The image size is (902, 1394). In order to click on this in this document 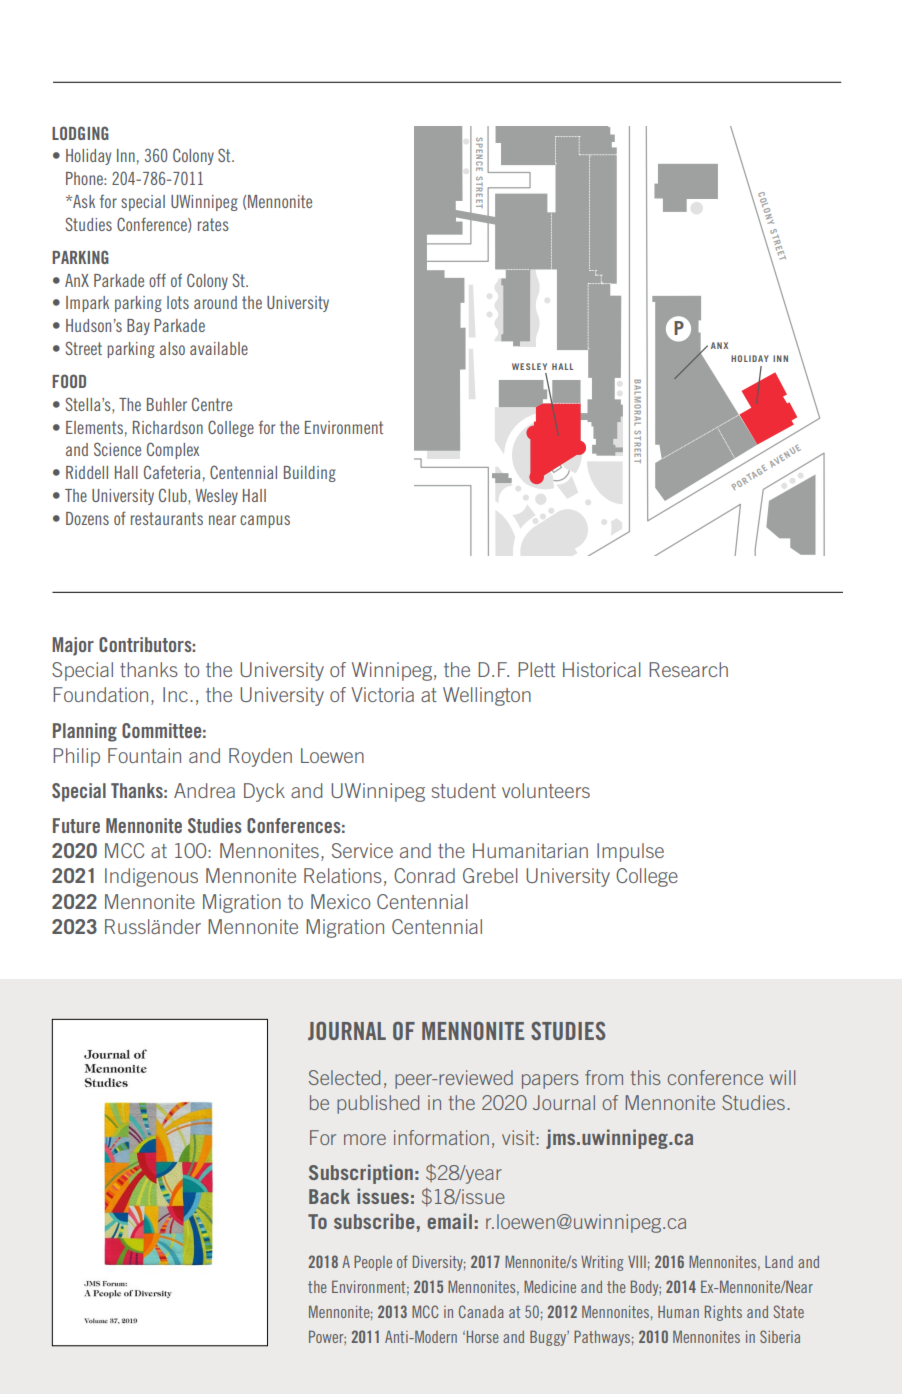, I will do `click(645, 1077)`.
